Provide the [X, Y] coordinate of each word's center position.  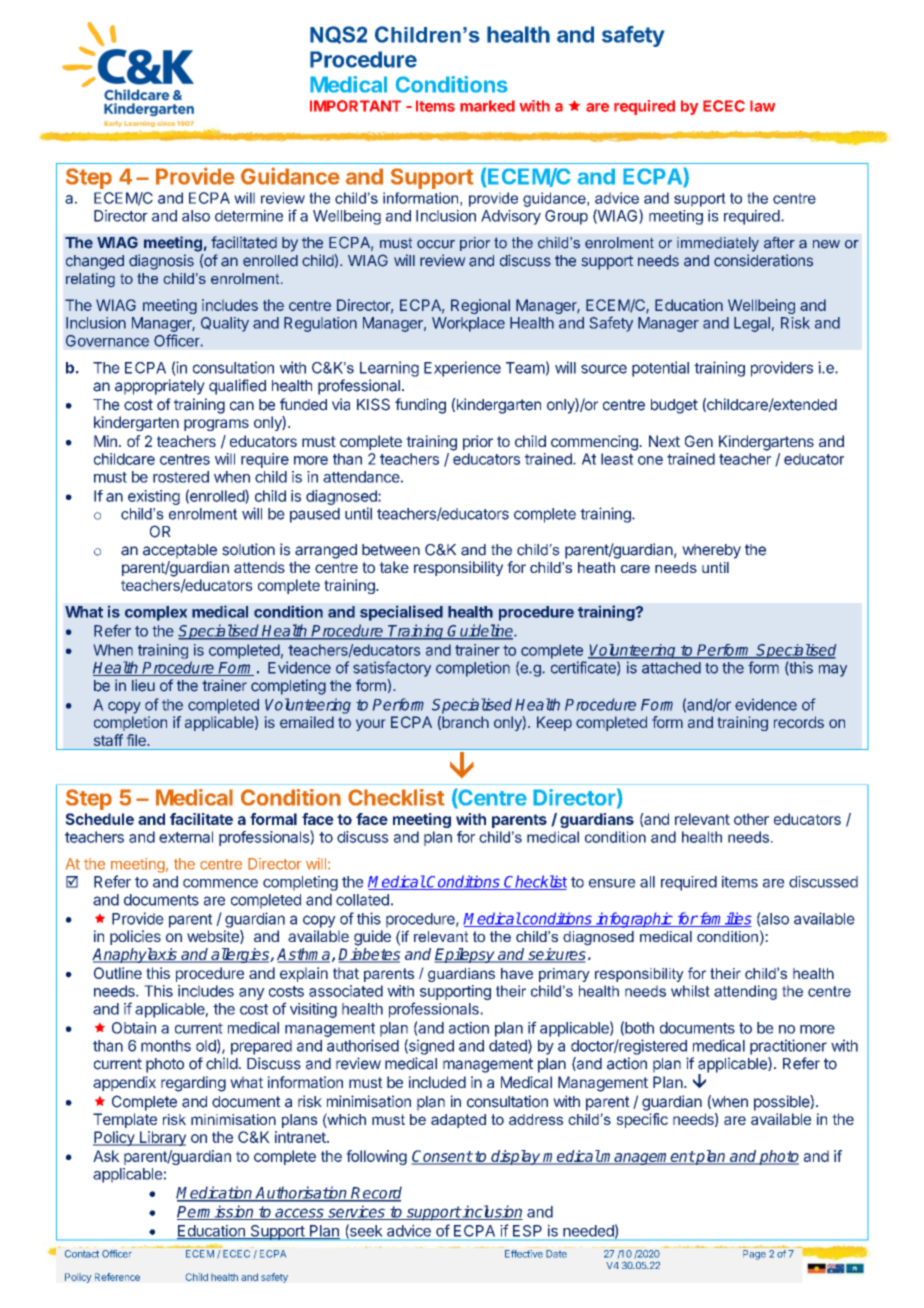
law [762, 106]
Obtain [134, 1028]
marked [487, 106]
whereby [711, 551]
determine [249, 215]
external [186, 837]
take [394, 567]
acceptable [180, 551]
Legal [752, 324]
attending [745, 992]
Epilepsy [465, 955]
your [370, 725]
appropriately [160, 387]
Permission [216, 1212]
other [751, 819]
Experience [462, 369]
